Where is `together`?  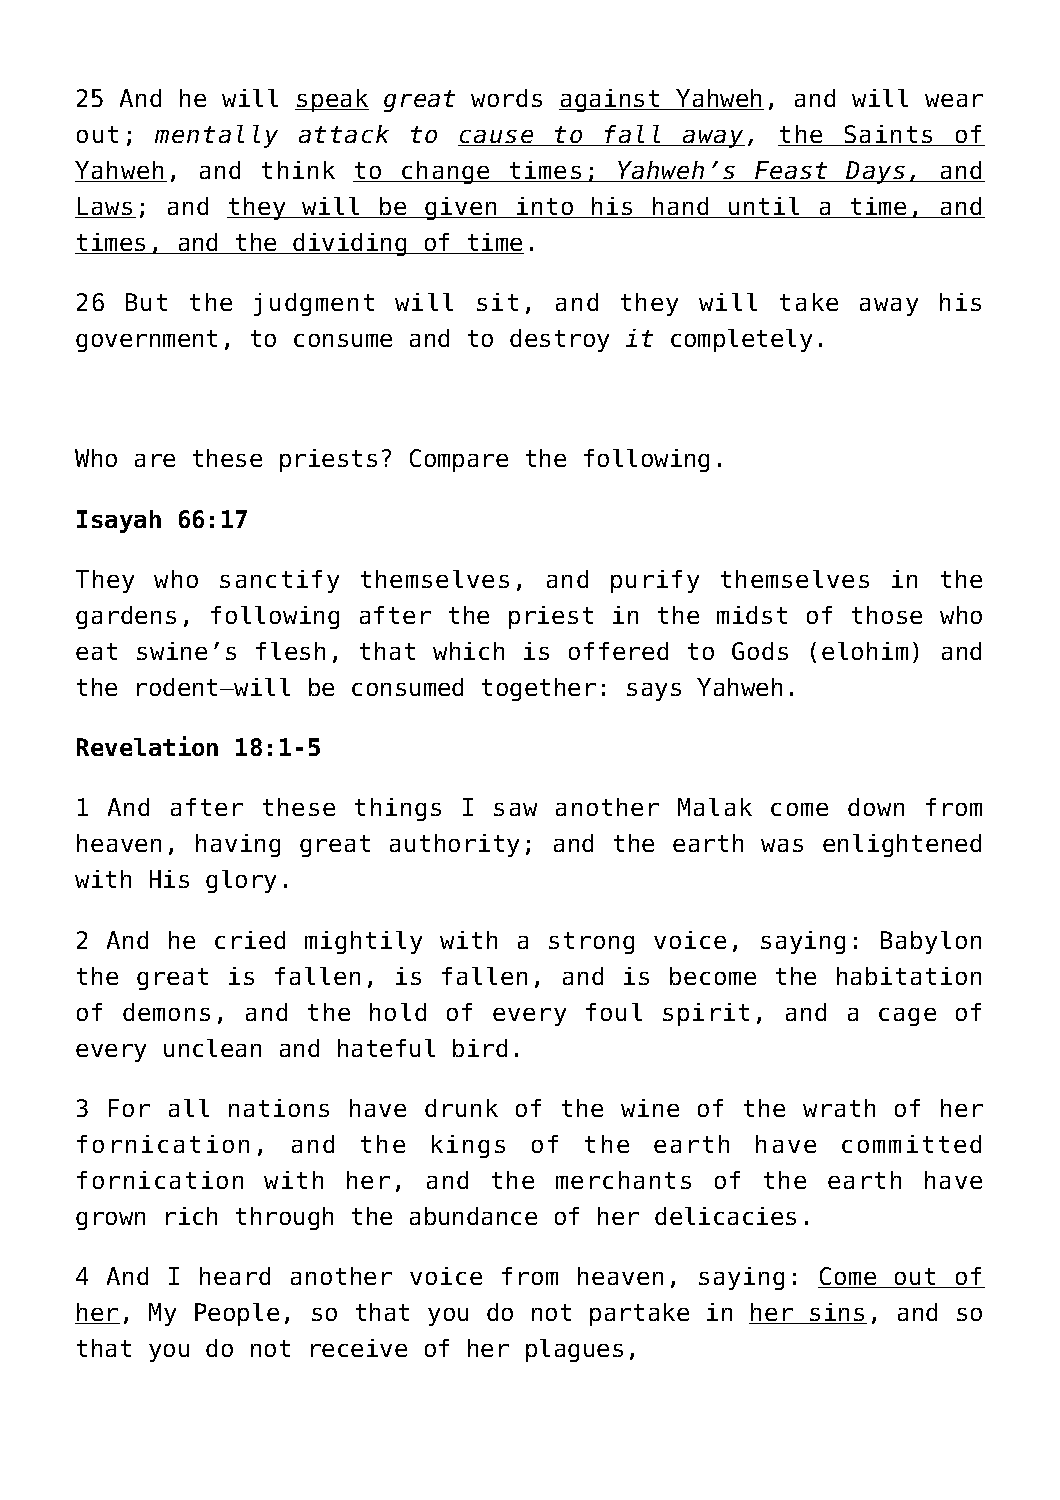 together is located at coordinates (539, 689).
